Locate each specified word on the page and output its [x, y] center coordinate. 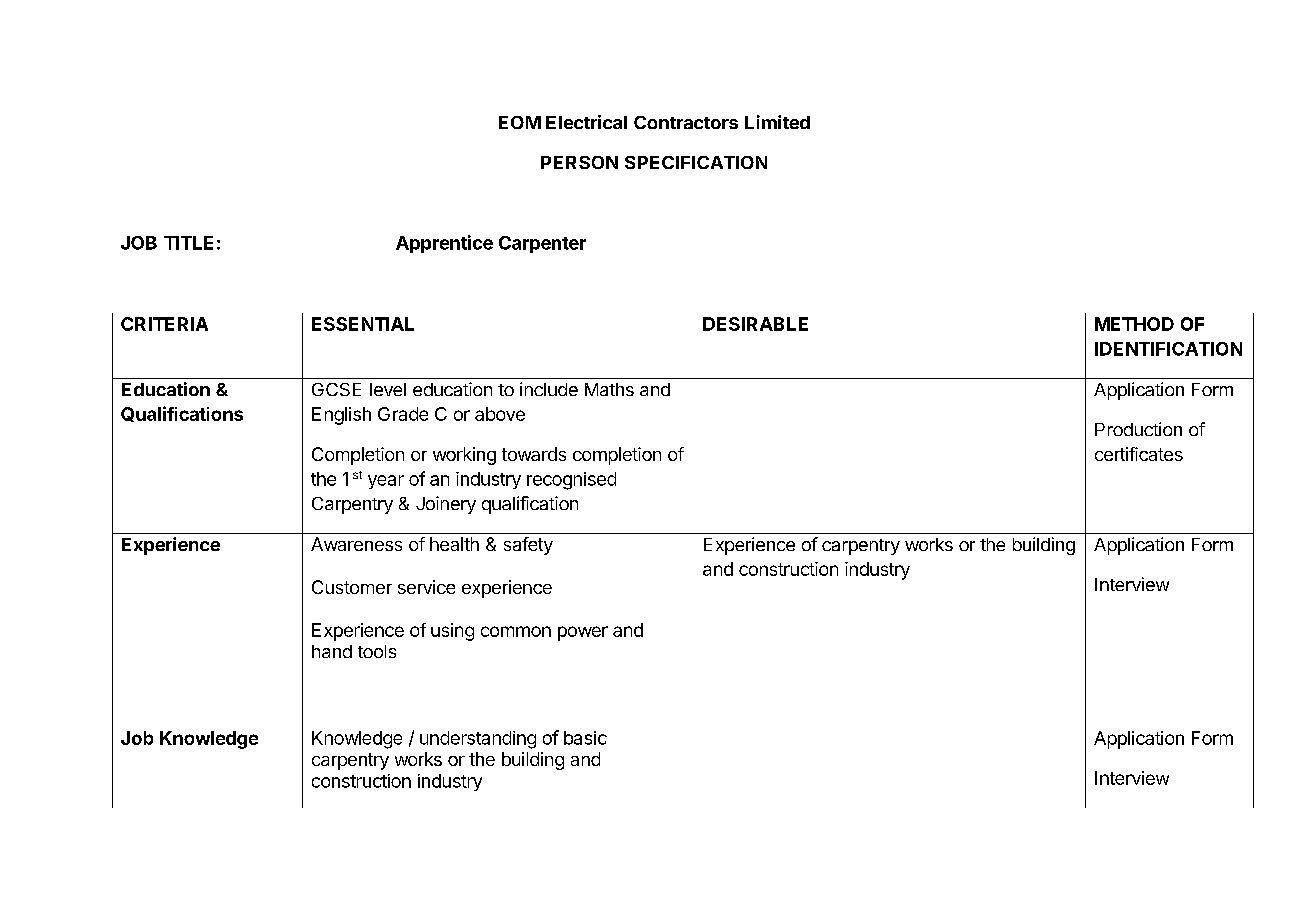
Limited [777, 122]
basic [585, 738]
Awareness [356, 544]
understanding [478, 740]
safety [528, 546]
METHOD [1134, 324]
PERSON [579, 162]
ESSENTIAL [363, 324]
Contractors [686, 122]
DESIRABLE [755, 324]
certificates [1139, 454]
